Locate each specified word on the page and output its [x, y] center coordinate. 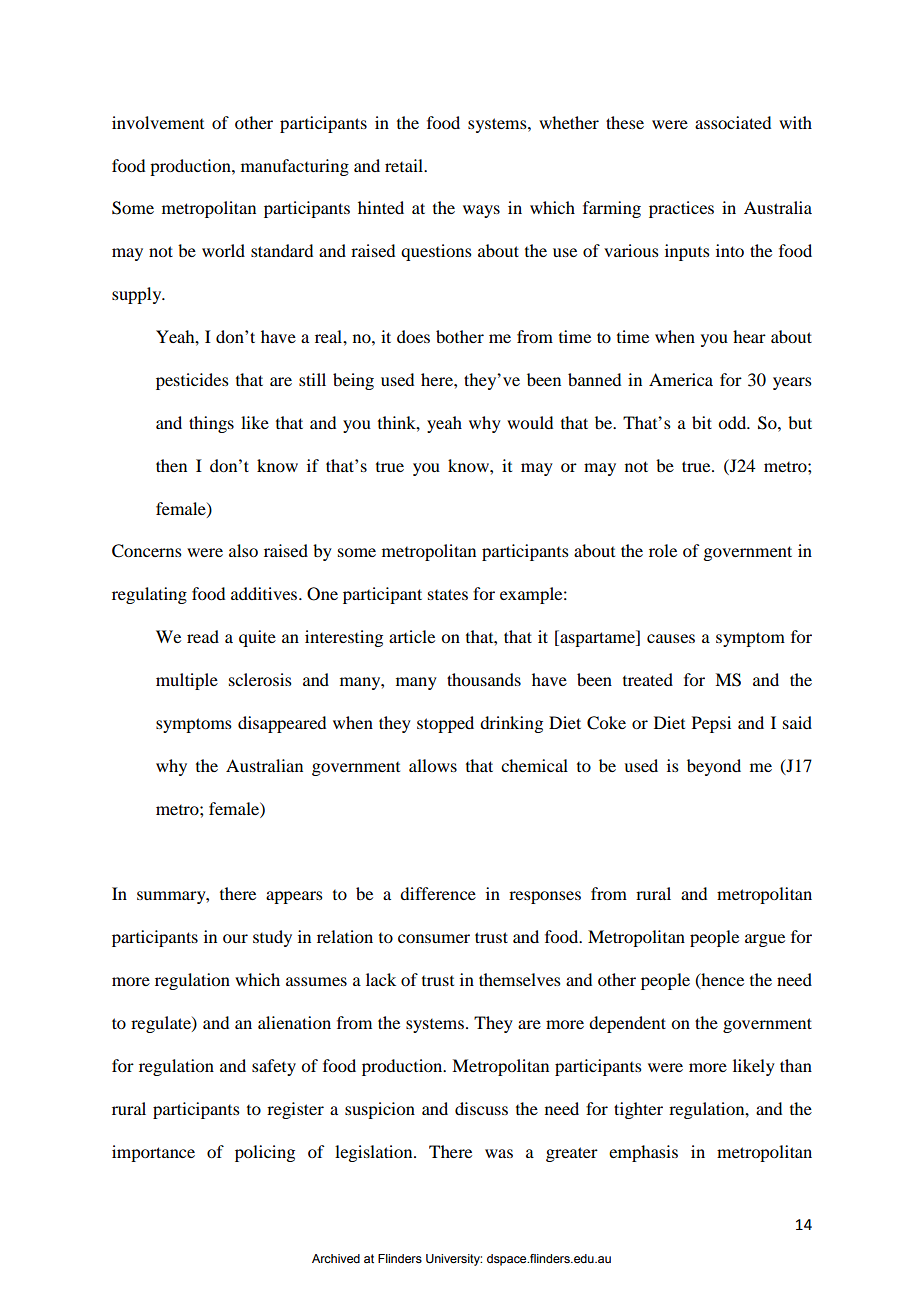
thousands [484, 679]
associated [733, 122]
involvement [158, 122]
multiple [187, 681]
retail [405, 165]
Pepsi [711, 724]
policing [265, 1153]
